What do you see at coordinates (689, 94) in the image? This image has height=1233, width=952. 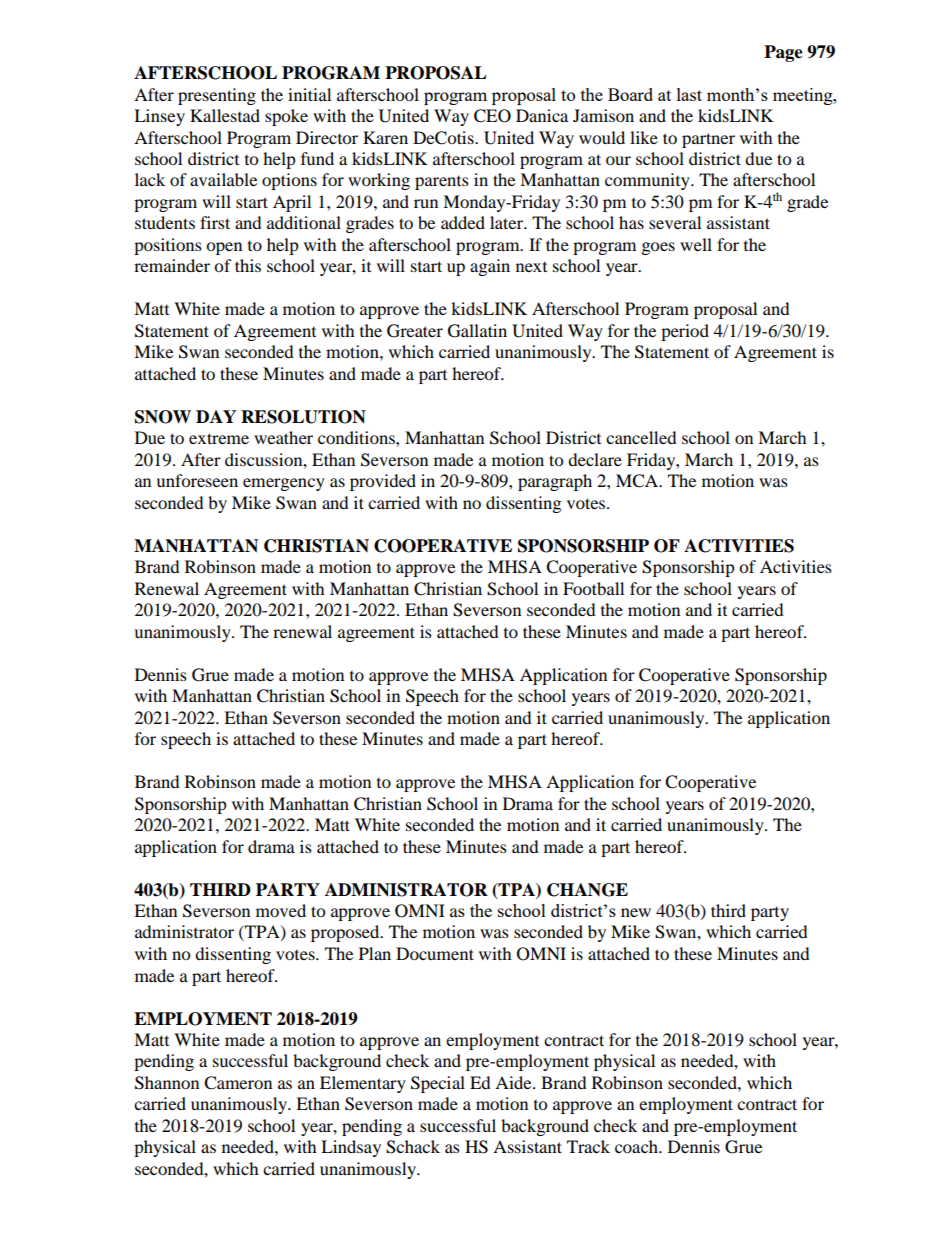 I see `last` at bounding box center [689, 94].
